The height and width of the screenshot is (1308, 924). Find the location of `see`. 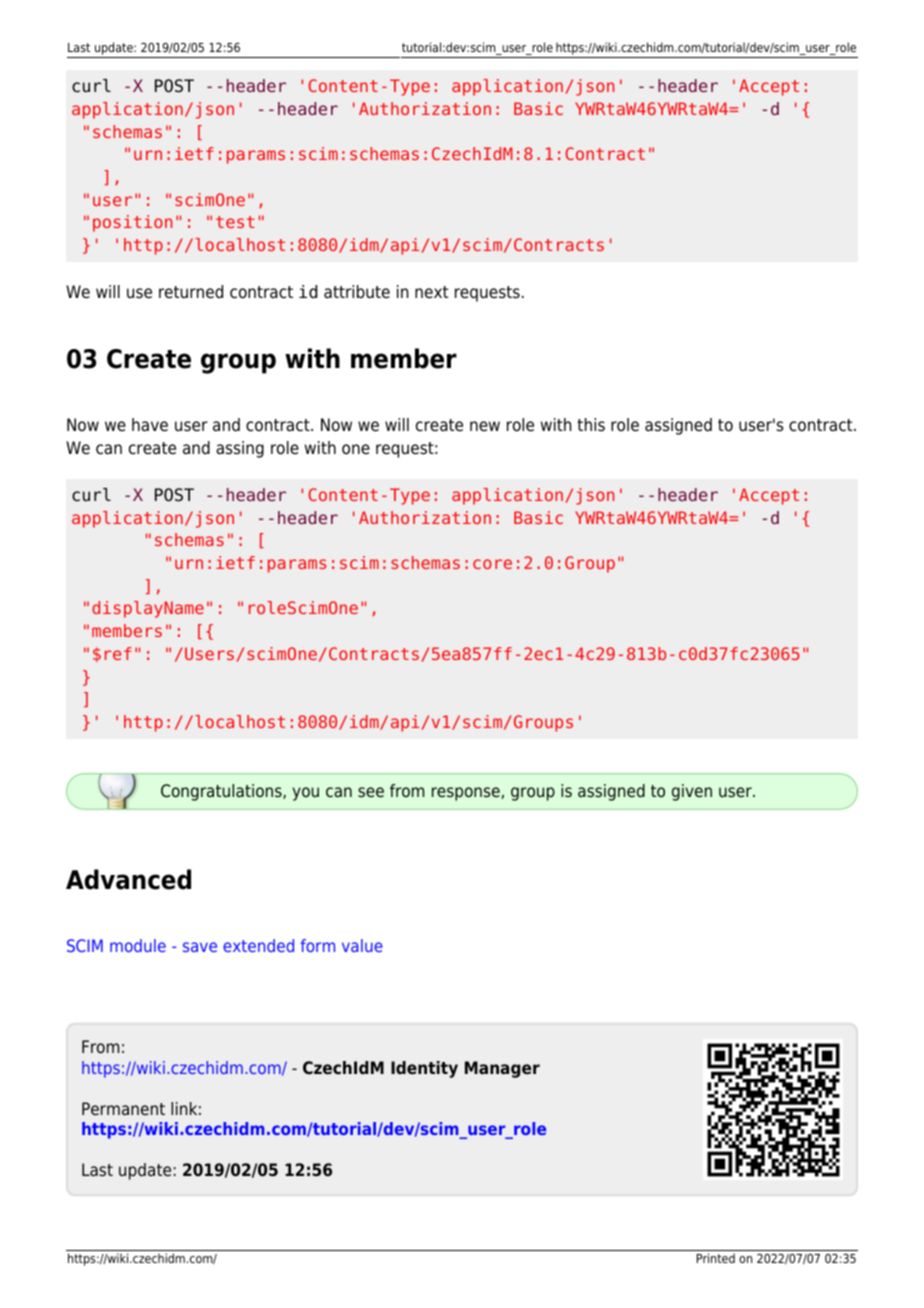

see is located at coordinates (371, 792).
